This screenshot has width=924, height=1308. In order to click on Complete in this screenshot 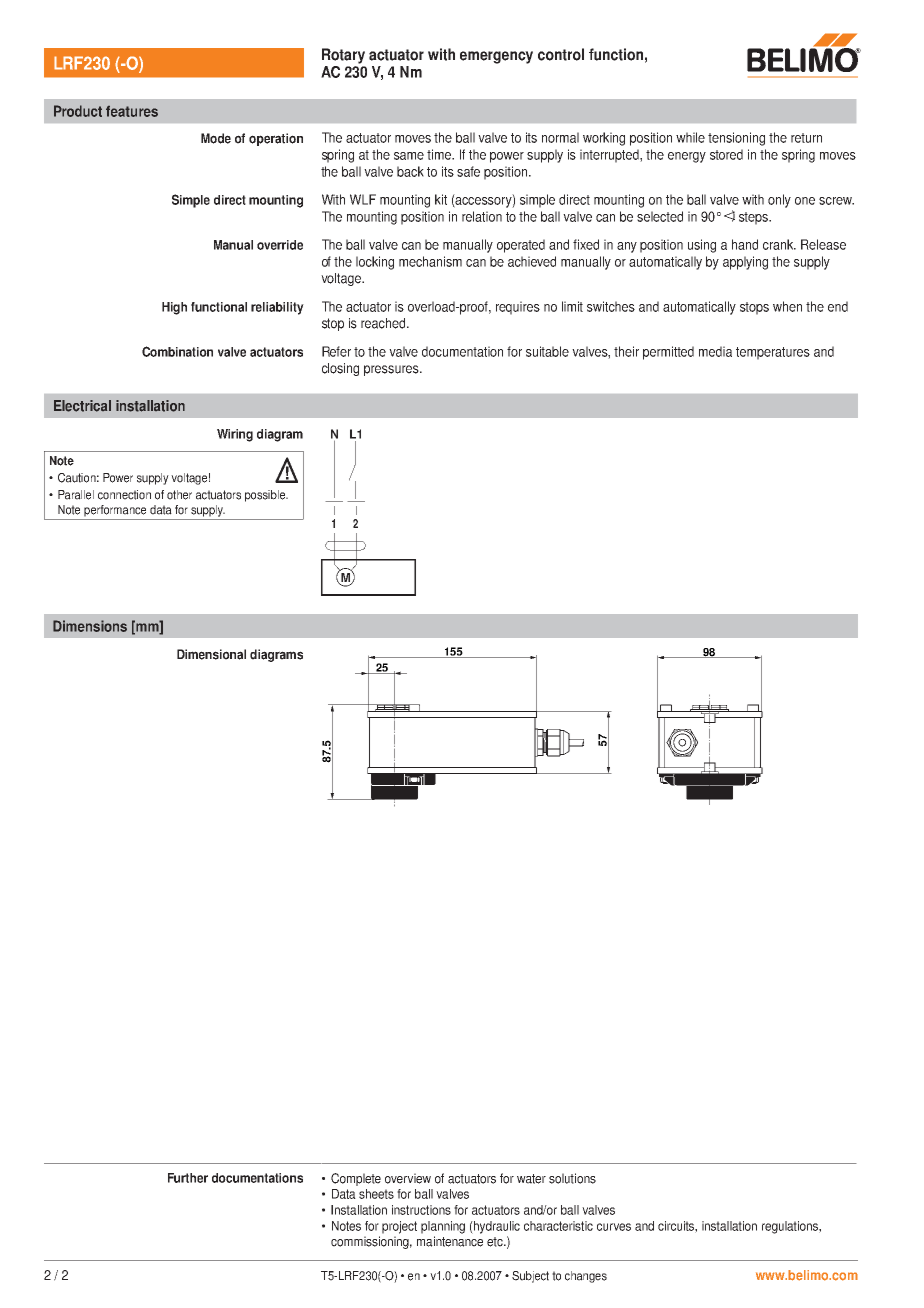, I will do `click(356, 1179)`.
